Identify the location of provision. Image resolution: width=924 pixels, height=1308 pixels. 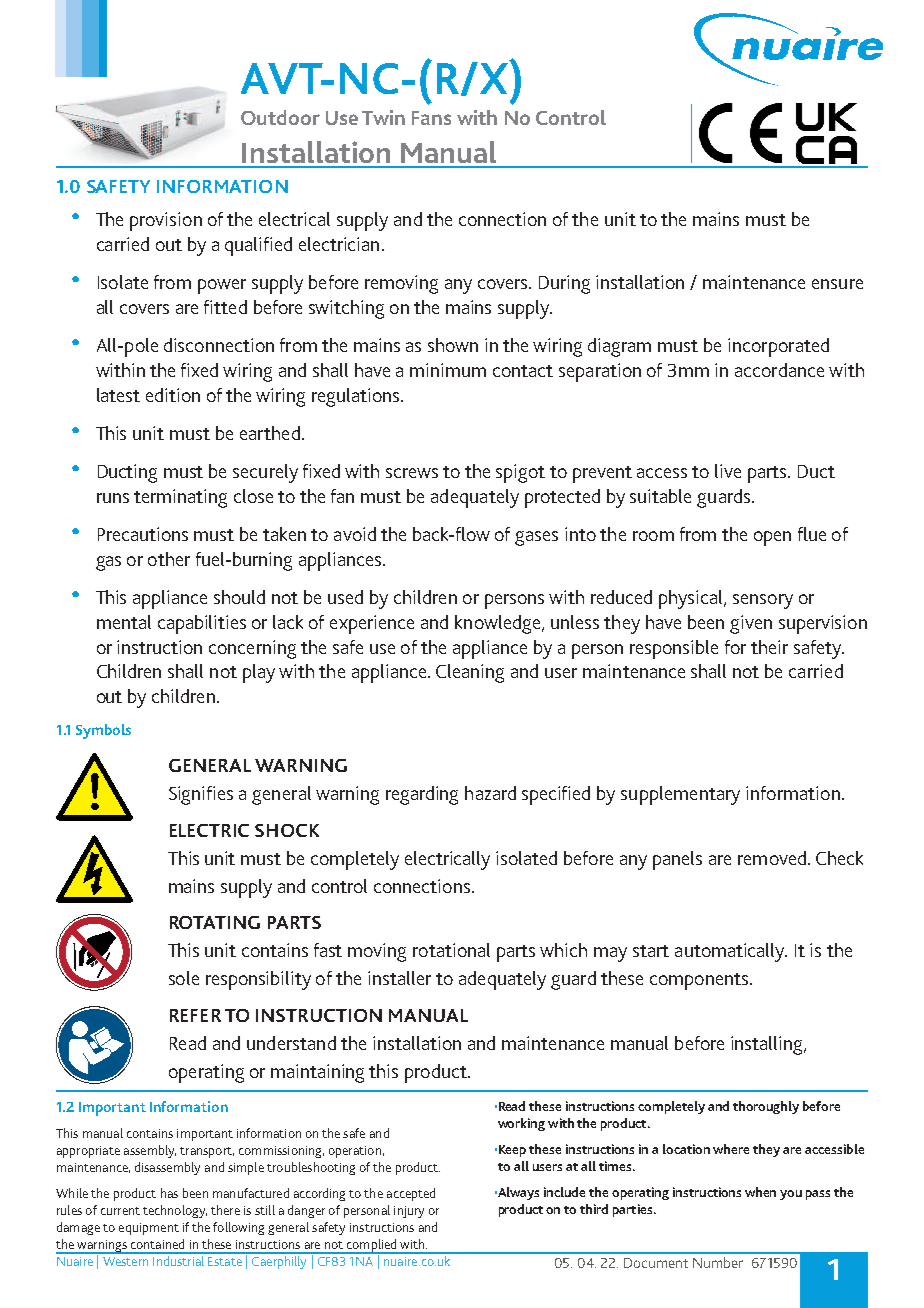
(166, 221).
